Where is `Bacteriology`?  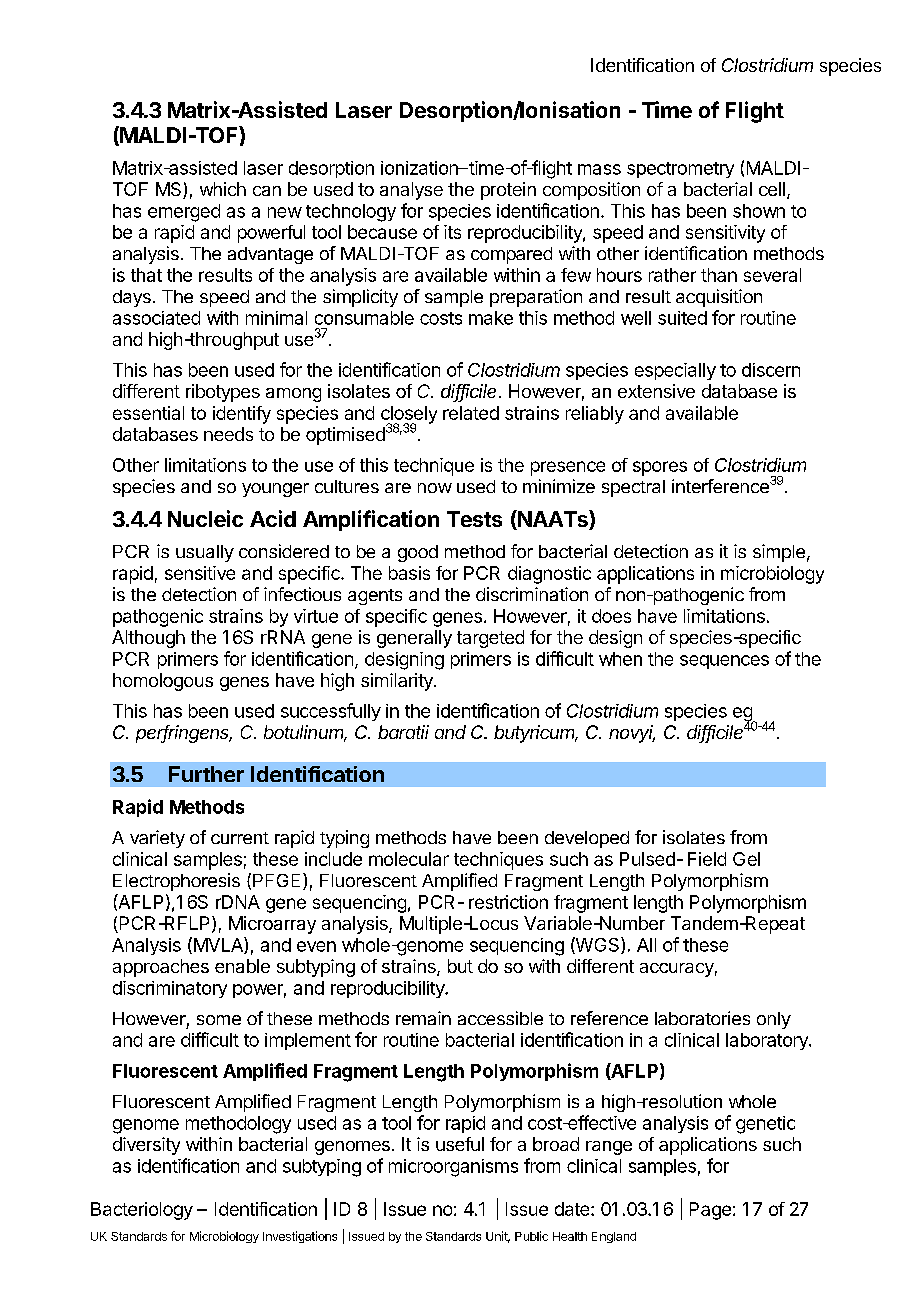 Bacteriology is located at coordinates (142, 1211).
